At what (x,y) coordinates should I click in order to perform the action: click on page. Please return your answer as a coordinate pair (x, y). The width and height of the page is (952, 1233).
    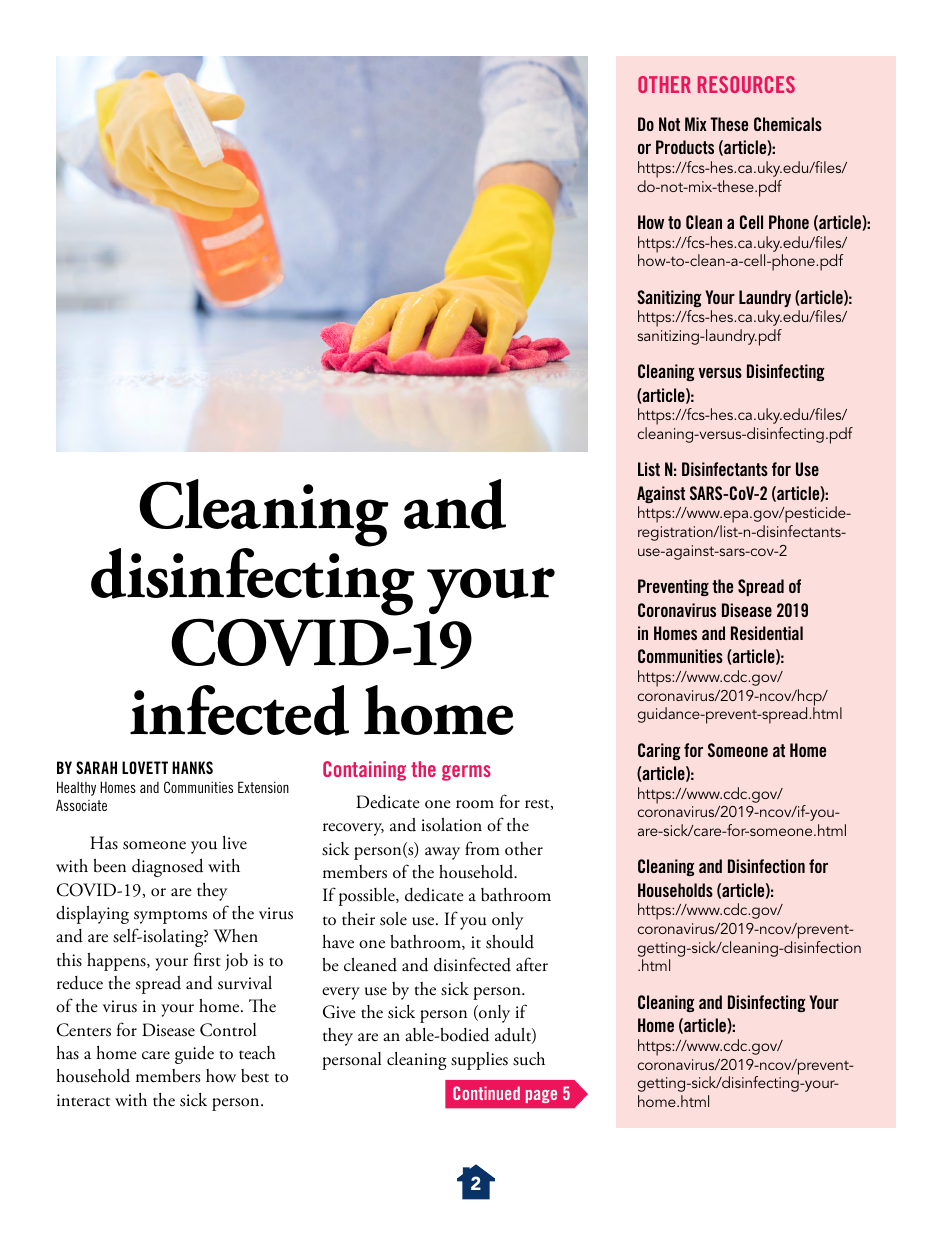
    Looking at the image, I should click on (541, 1096).
